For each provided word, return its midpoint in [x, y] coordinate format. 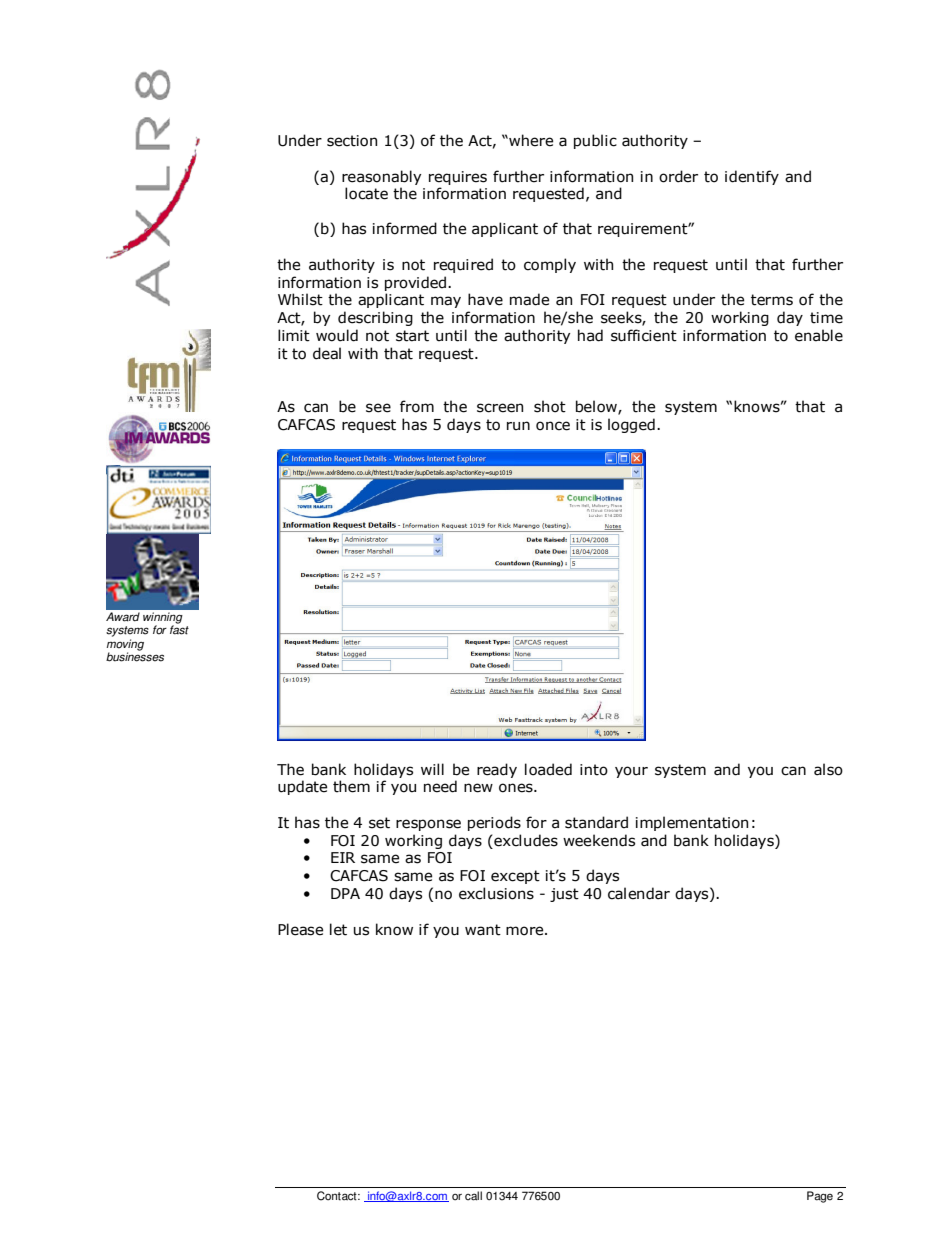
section [352, 141]
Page [820, 1197]
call [473, 1196]
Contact [338, 1196]
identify [752, 177]
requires [458, 178]
